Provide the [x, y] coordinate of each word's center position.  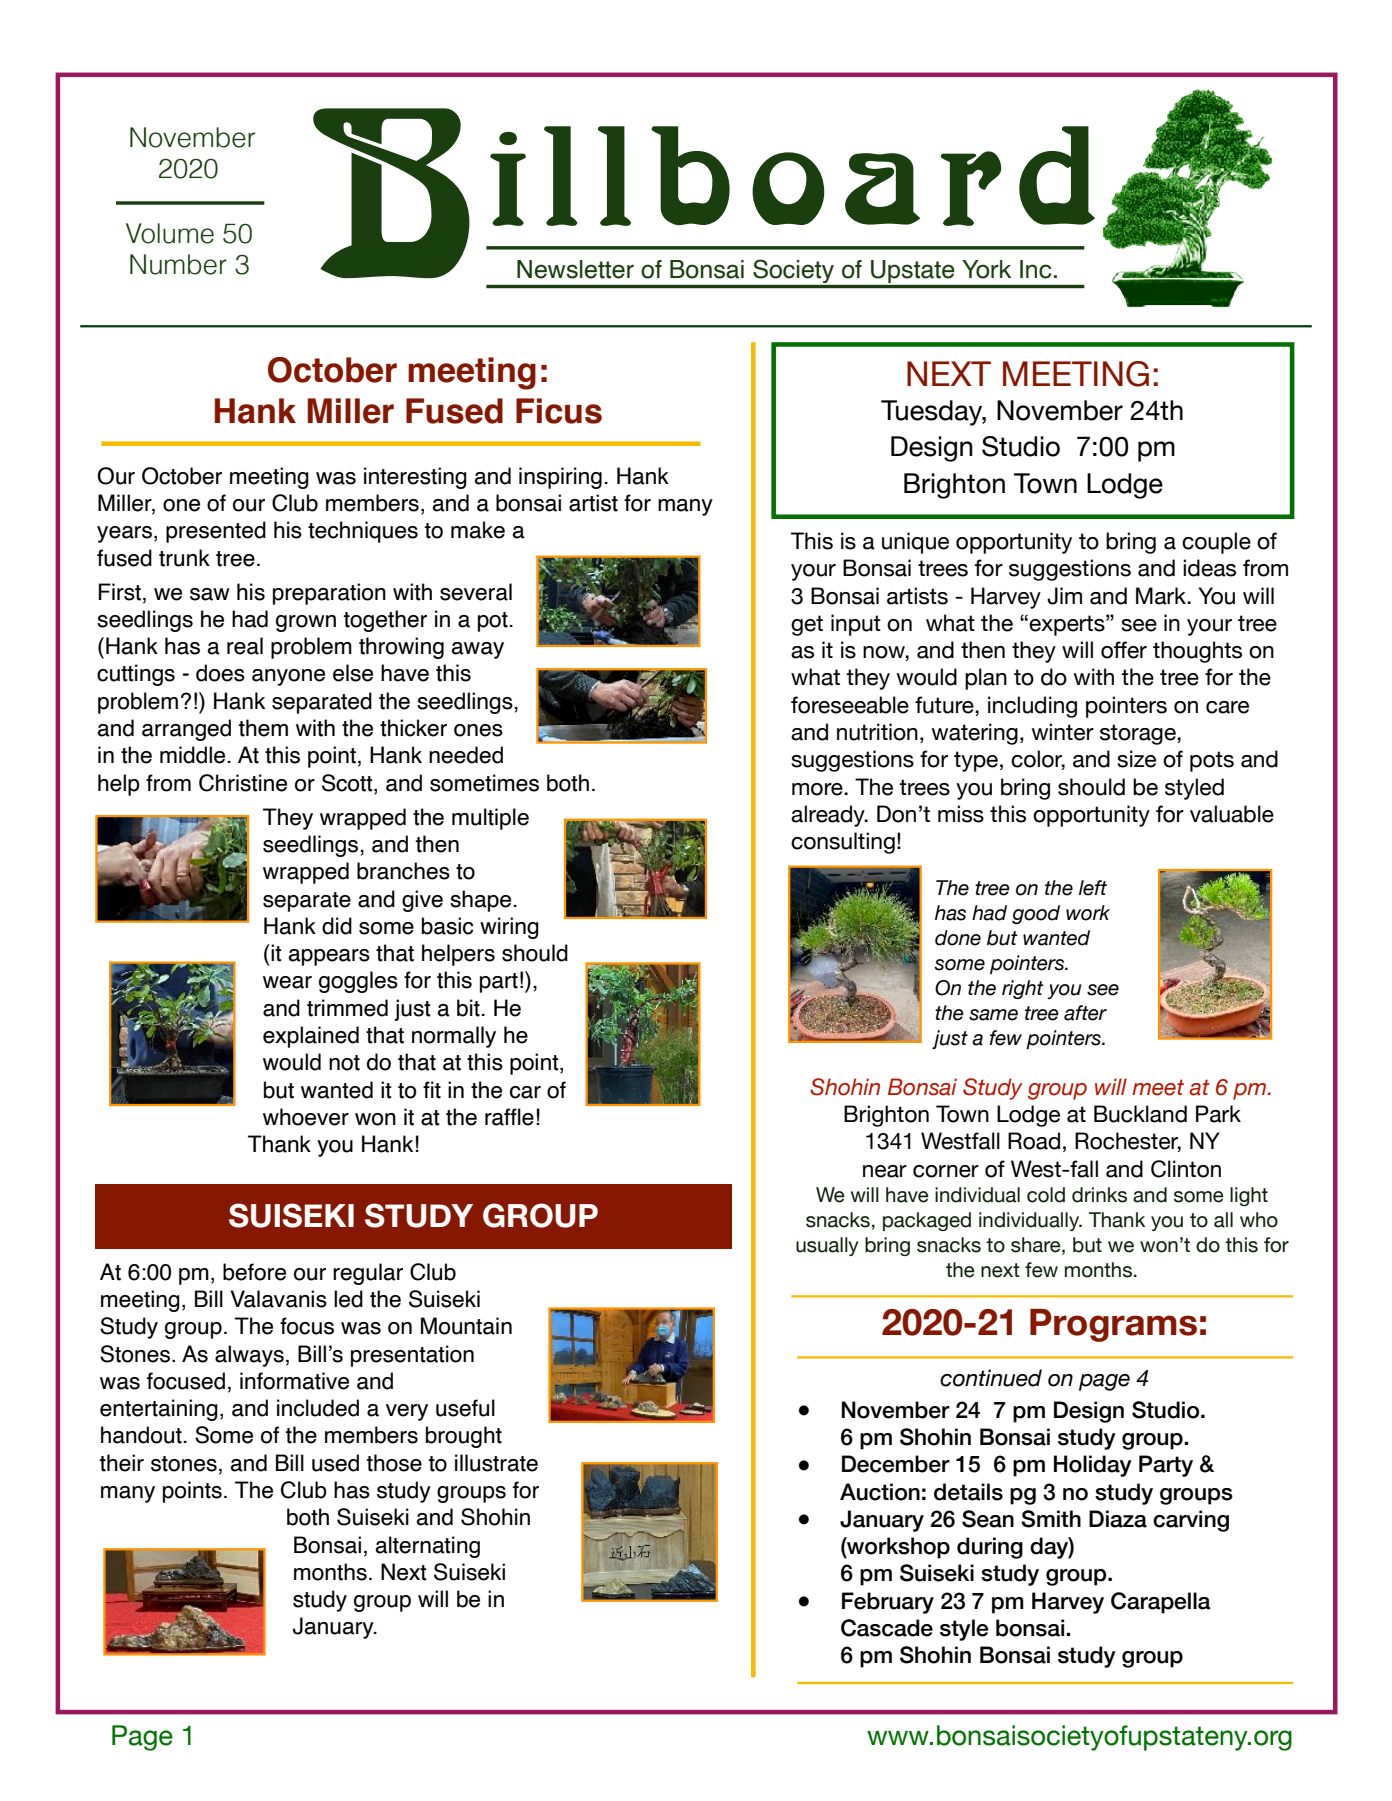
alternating [428, 1547]
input [856, 625]
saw [210, 594]
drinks [1099, 1195]
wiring [509, 928]
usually [827, 1246]
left [1093, 888]
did [337, 926]
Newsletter [575, 269]
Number [178, 264]
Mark [1162, 596]
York [986, 269]
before [254, 1272]
